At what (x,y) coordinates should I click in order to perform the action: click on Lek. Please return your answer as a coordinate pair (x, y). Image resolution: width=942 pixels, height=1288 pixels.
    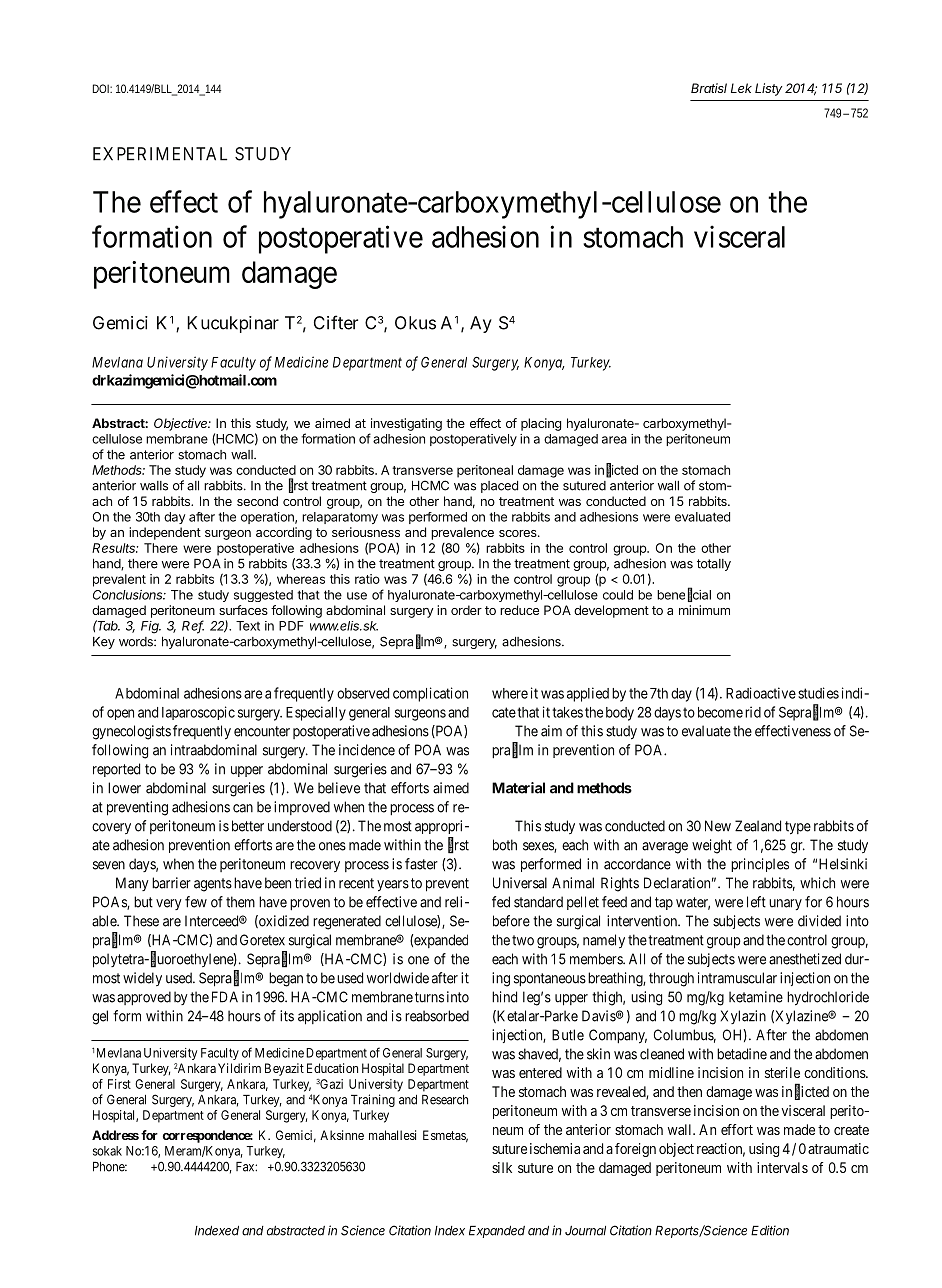
    Looking at the image, I should click on (741, 88).
